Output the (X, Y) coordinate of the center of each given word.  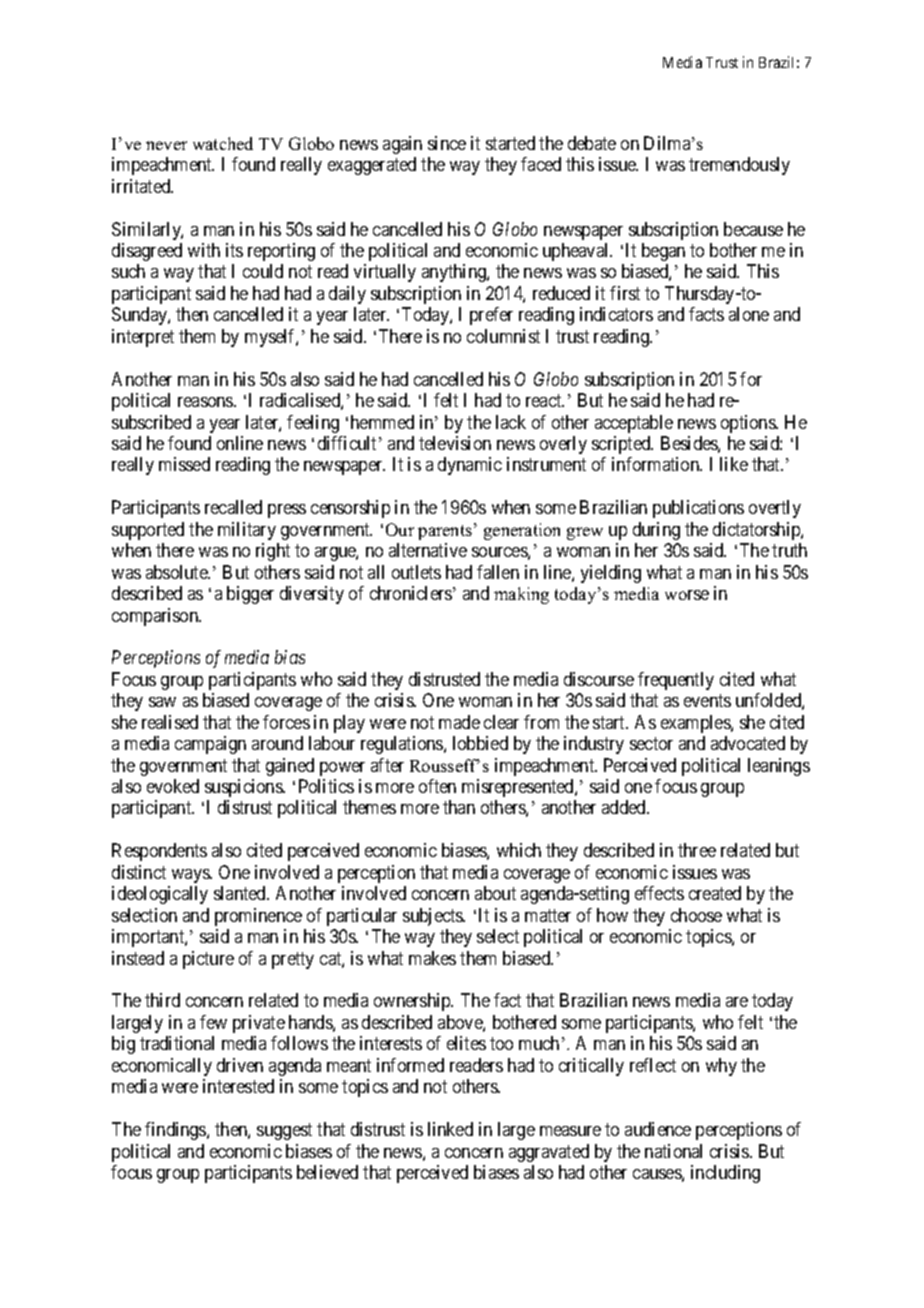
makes (432, 958)
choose (696, 915)
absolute (178, 572)
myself (271, 338)
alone (749, 314)
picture (208, 960)
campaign (210, 745)
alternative (428, 550)
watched (223, 143)
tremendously (739, 166)
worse (687, 595)
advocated (748, 743)
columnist (503, 336)
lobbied (480, 743)
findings (176, 1131)
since (447, 143)
